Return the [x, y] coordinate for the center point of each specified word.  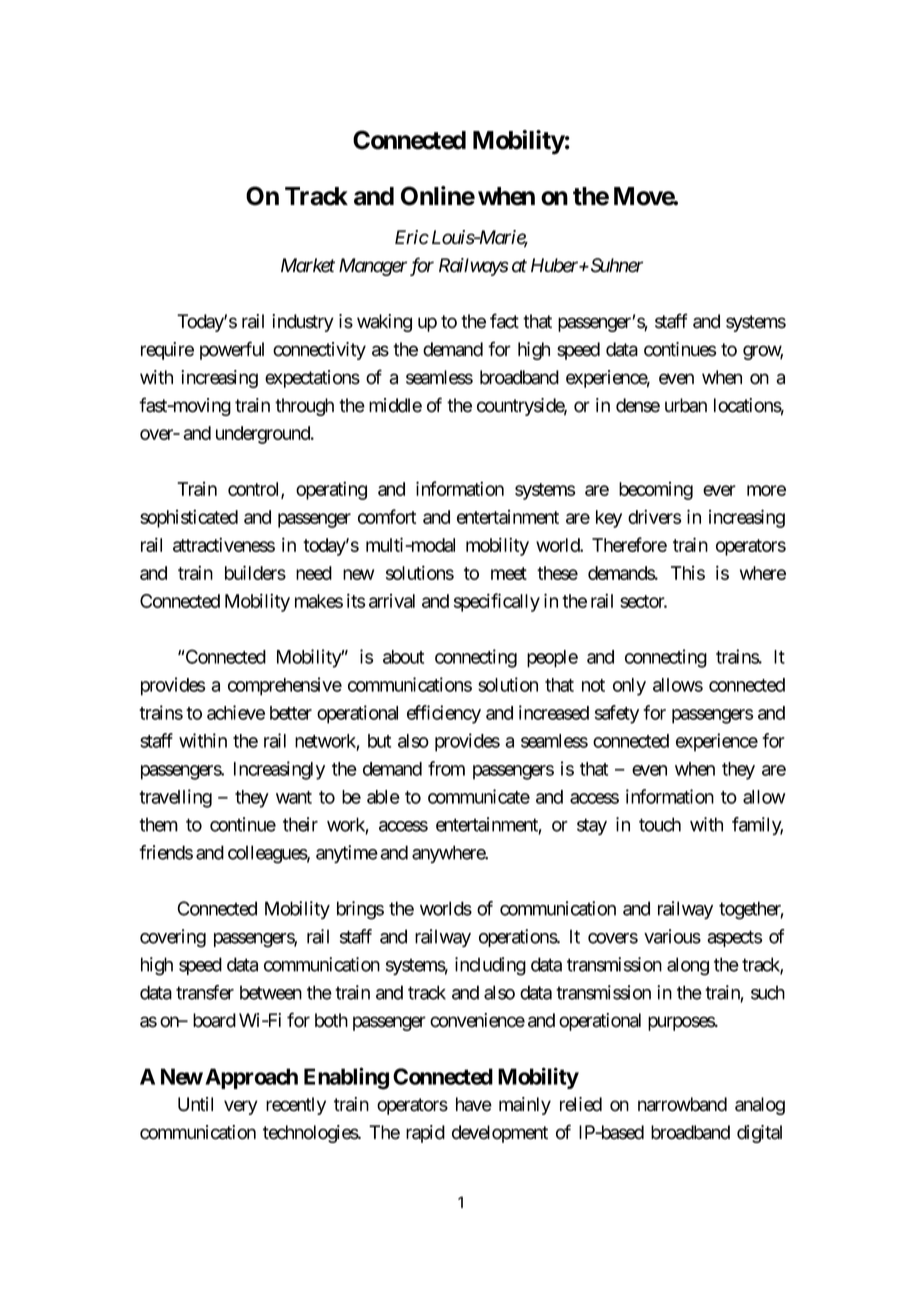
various [672, 936]
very [241, 1107]
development [500, 1134]
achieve [236, 712]
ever [719, 490]
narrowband [682, 1104]
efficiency [444, 714]
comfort [387, 516]
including [490, 966]
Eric [412, 237]
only [629, 687]
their [300, 824]
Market [308, 265]
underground [264, 435]
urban [686, 405]
